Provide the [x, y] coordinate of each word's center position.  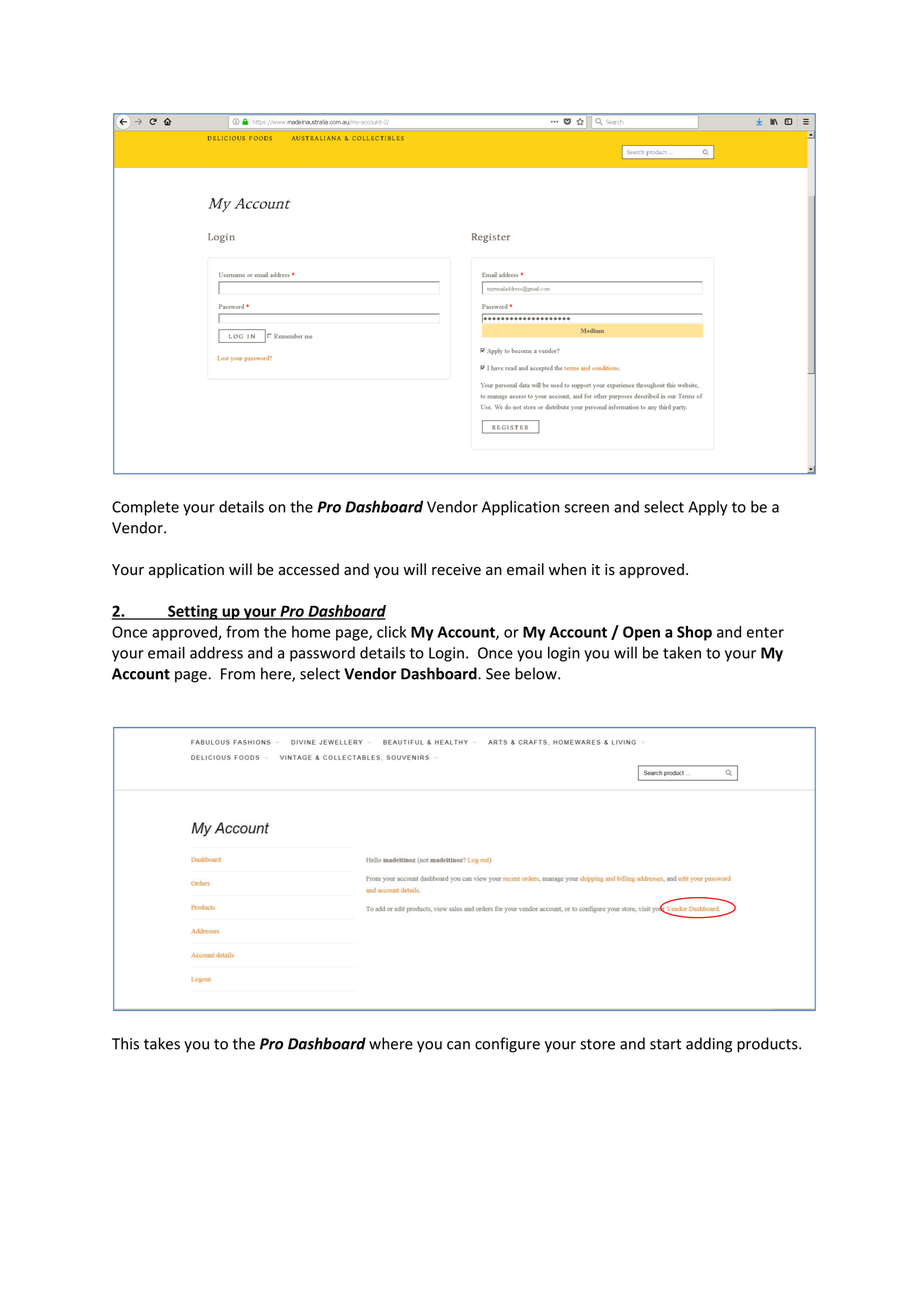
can [458, 1045]
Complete [145, 508]
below [537, 673]
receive [456, 570]
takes [162, 1043]
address [216, 652]
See [498, 674]
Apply [707, 508]
